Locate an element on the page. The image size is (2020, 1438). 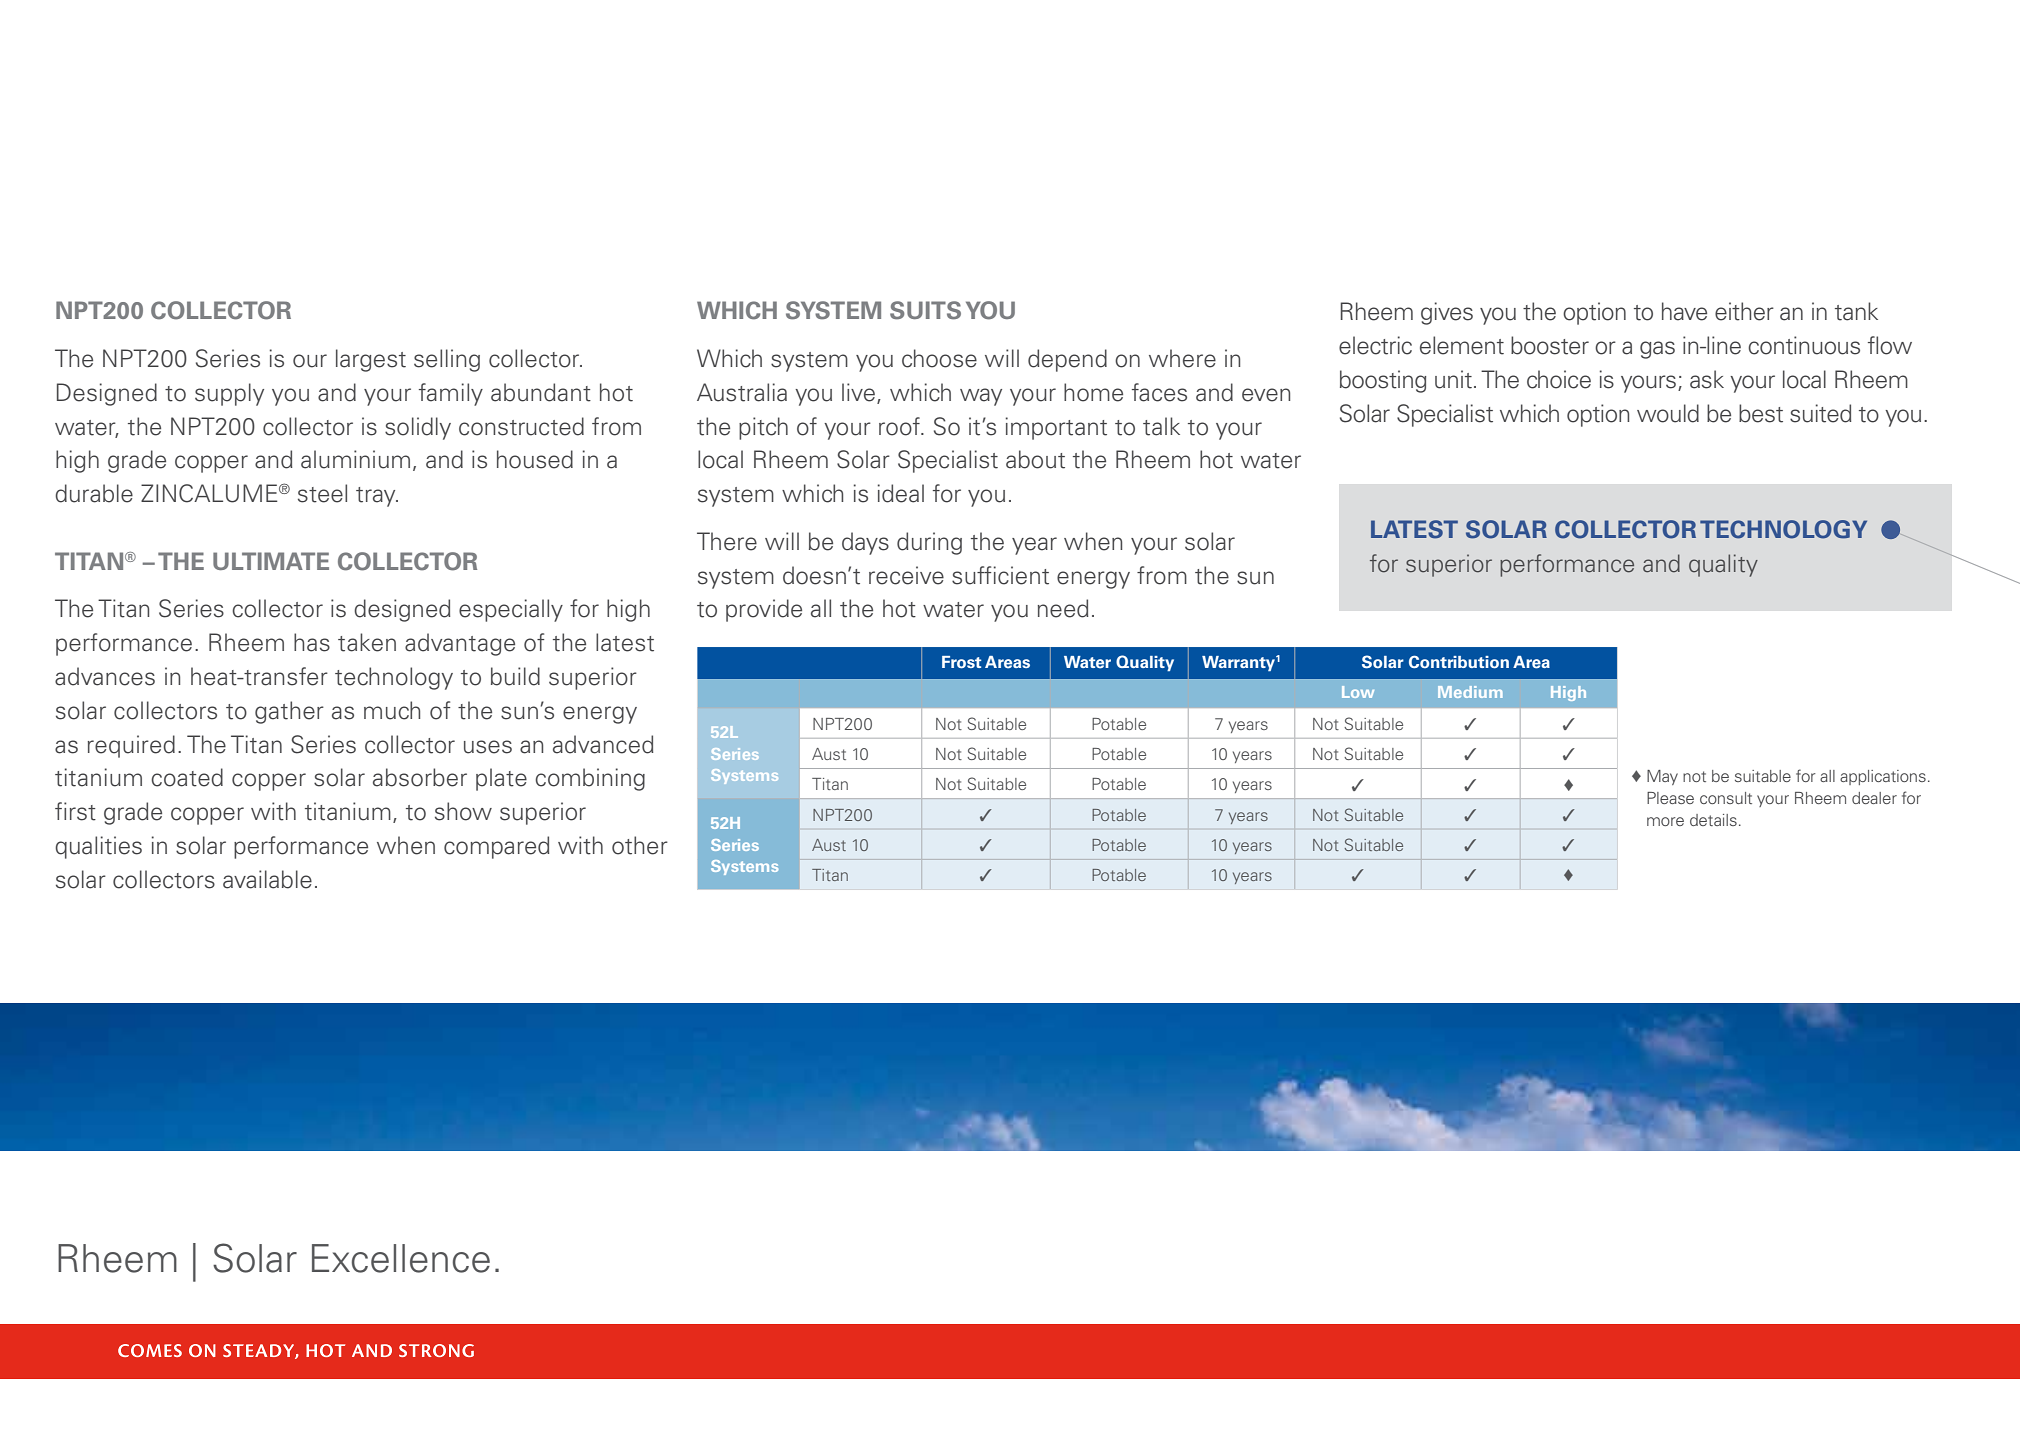
ULTIMATE is located at coordinates (271, 561).
